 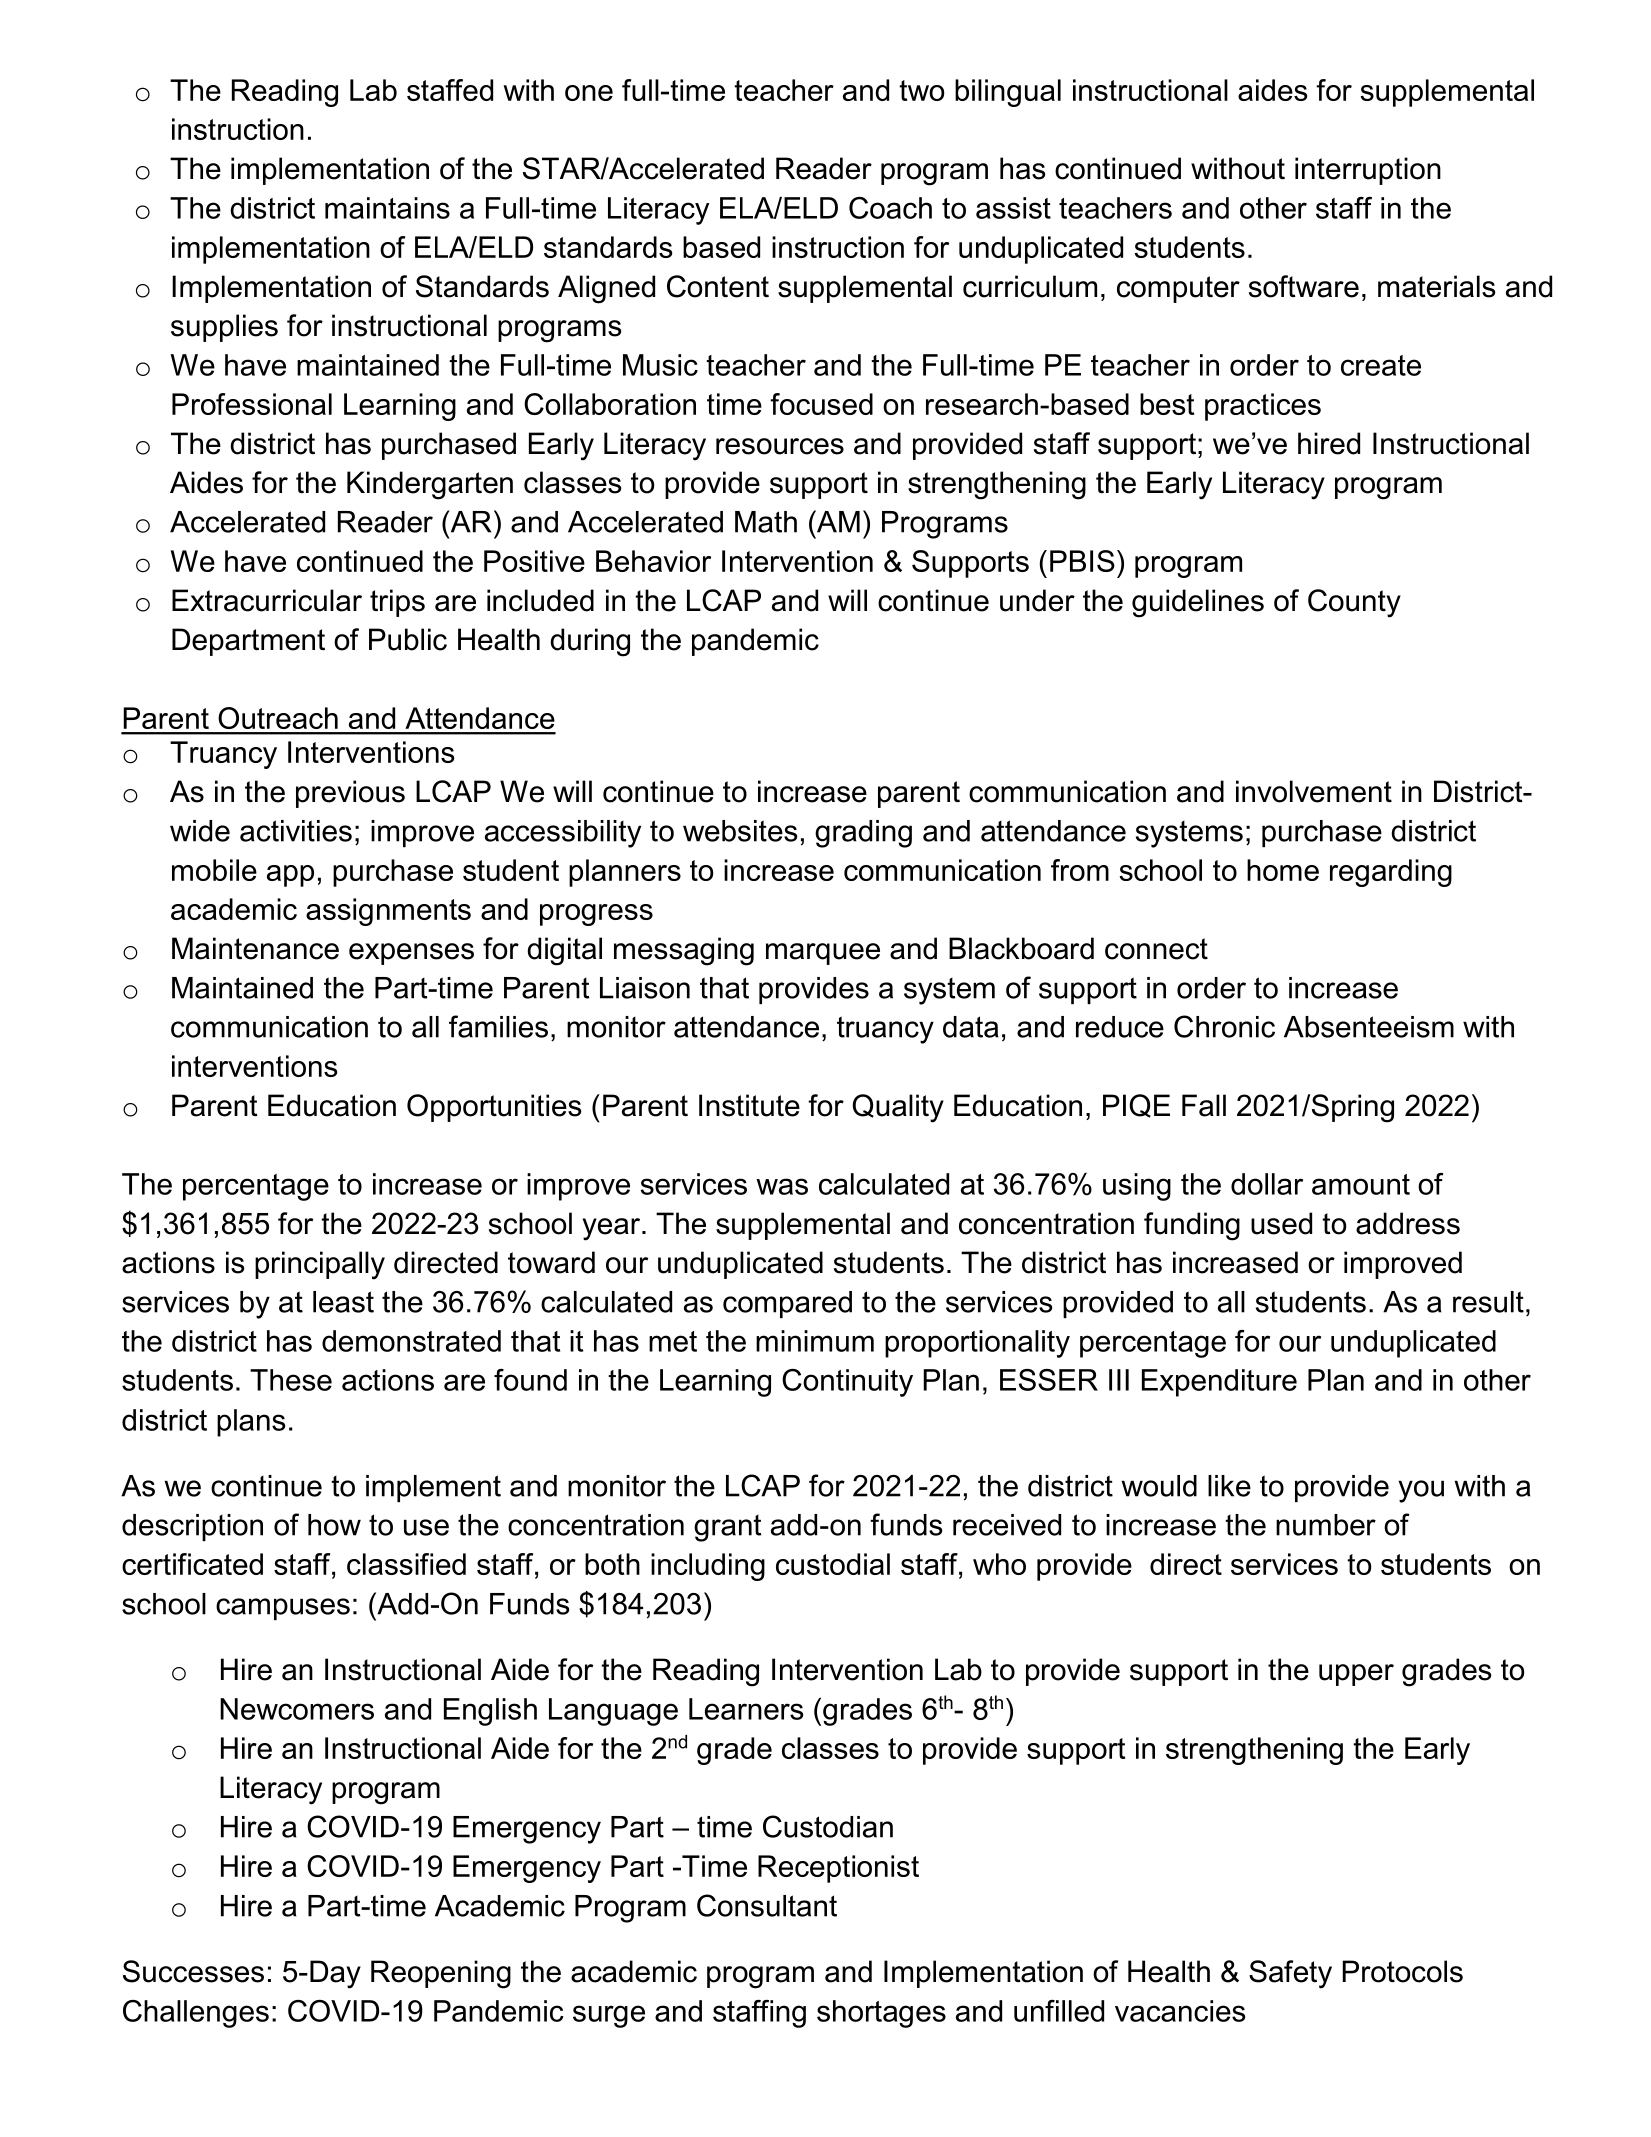 What do you see at coordinates (334, 1525) in the document?
I see `how` at bounding box center [334, 1525].
